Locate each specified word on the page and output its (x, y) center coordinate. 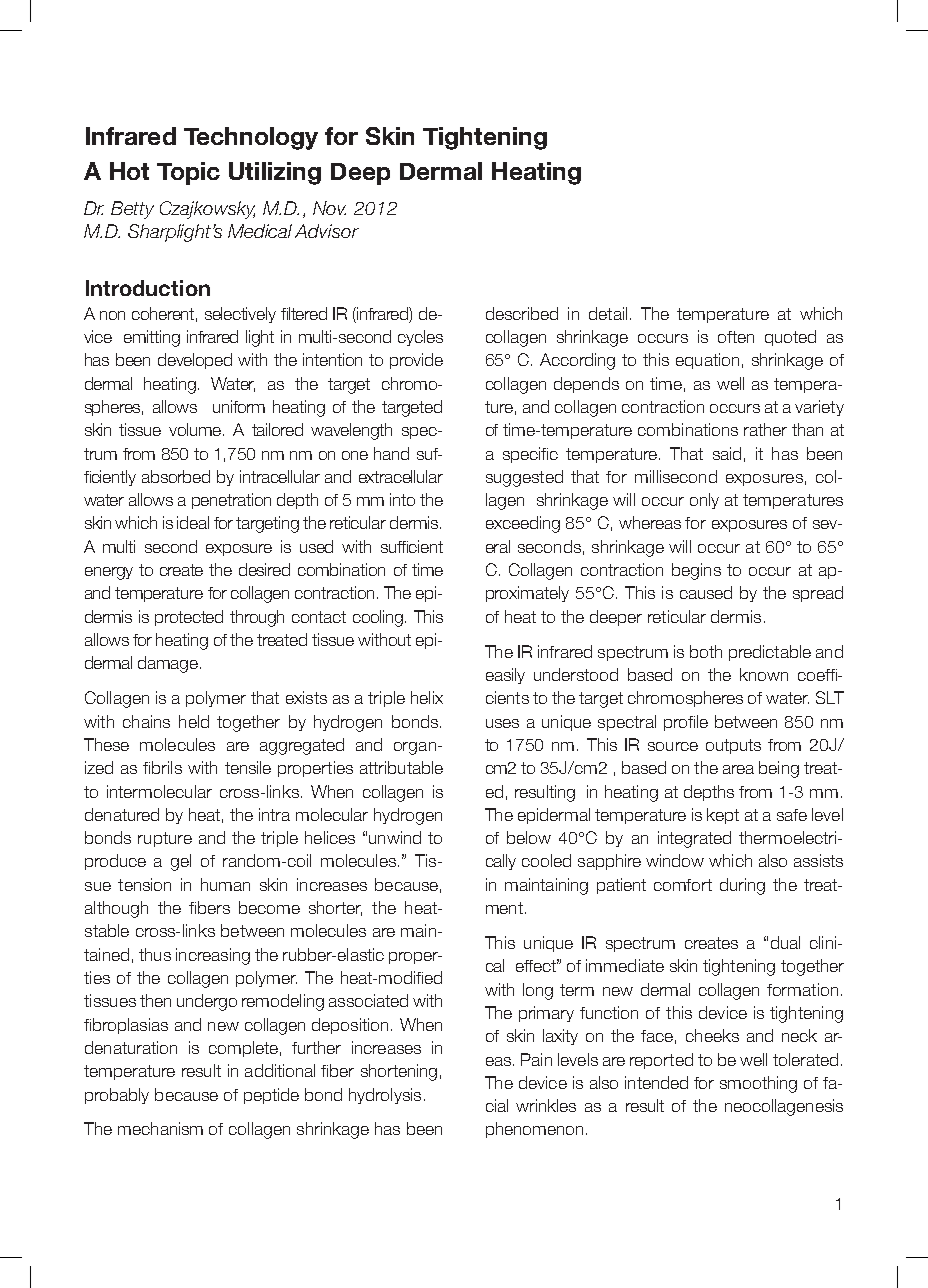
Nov (329, 208)
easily (505, 676)
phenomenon (534, 1130)
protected (189, 618)
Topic (188, 173)
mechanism (160, 1128)
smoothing (758, 1084)
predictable (770, 653)
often (736, 337)
